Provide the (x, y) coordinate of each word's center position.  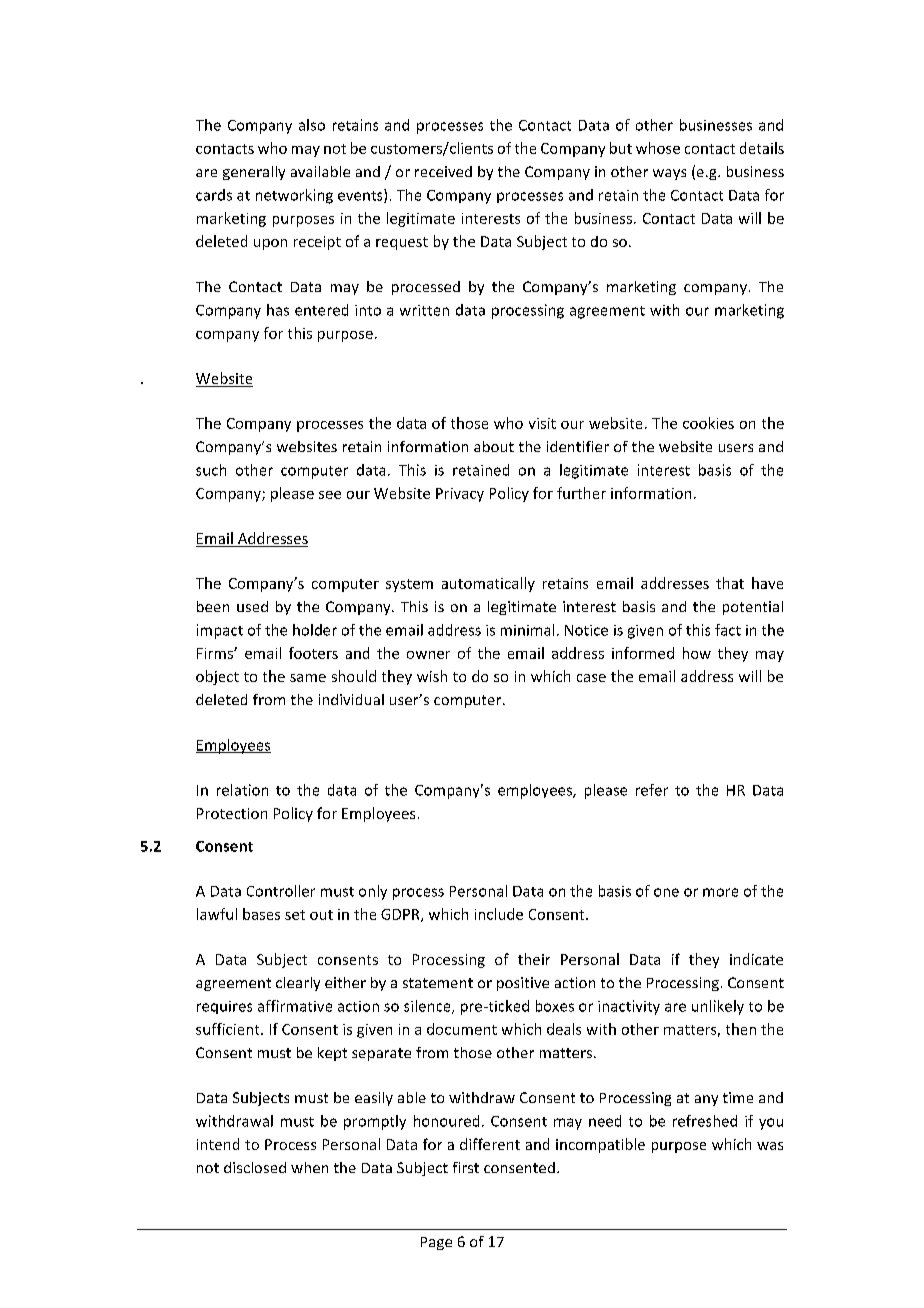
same (308, 678)
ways (669, 174)
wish (432, 676)
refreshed (705, 1121)
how (697, 653)
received (443, 171)
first (466, 1167)
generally (254, 173)
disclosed (255, 1167)
